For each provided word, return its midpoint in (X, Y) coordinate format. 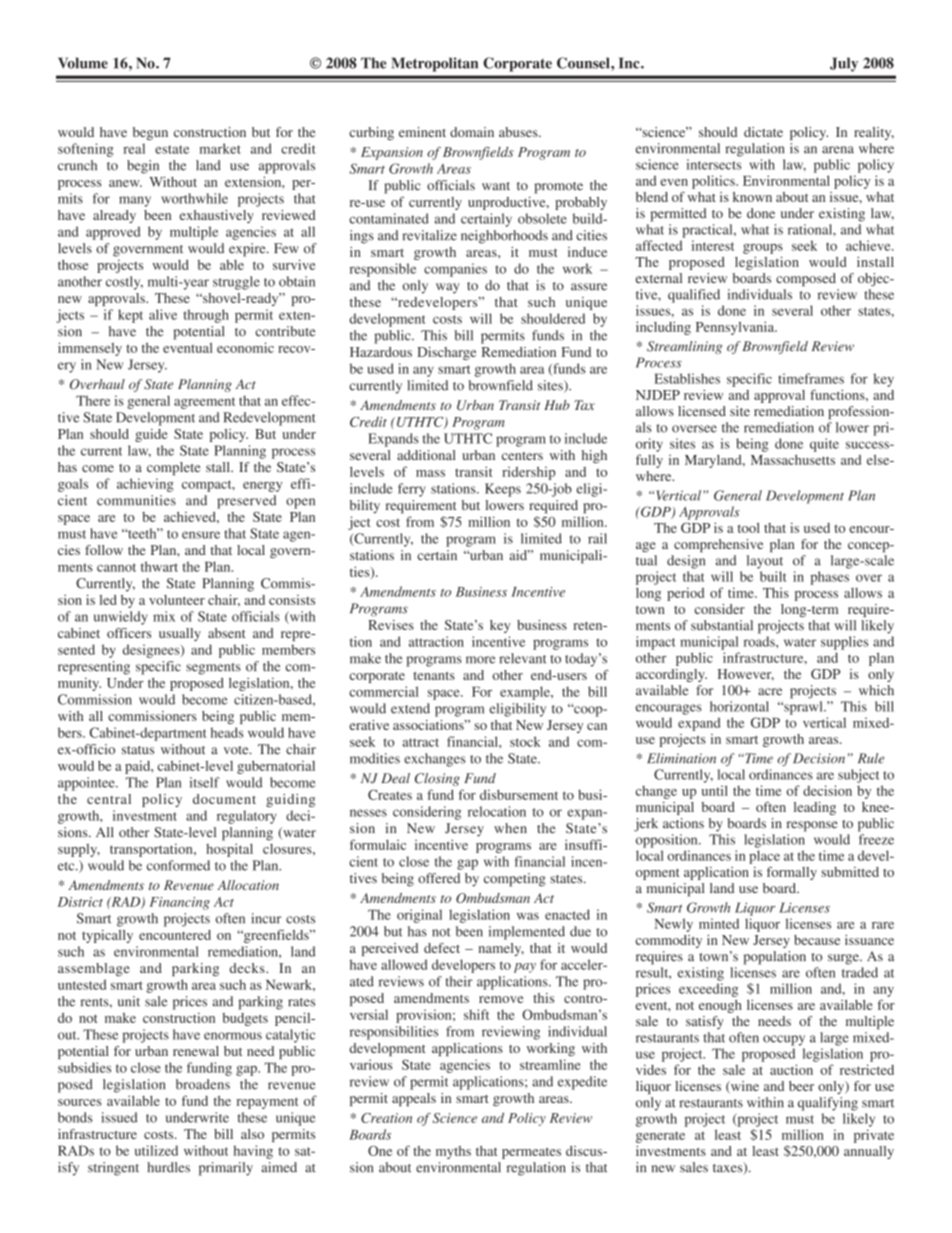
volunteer (177, 600)
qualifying (828, 1104)
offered (439, 878)
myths (453, 1152)
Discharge (446, 353)
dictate (763, 132)
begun (150, 133)
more (480, 660)
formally (792, 873)
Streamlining (684, 347)
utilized (156, 1150)
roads (760, 641)
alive (163, 314)
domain (472, 132)
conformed (178, 865)
